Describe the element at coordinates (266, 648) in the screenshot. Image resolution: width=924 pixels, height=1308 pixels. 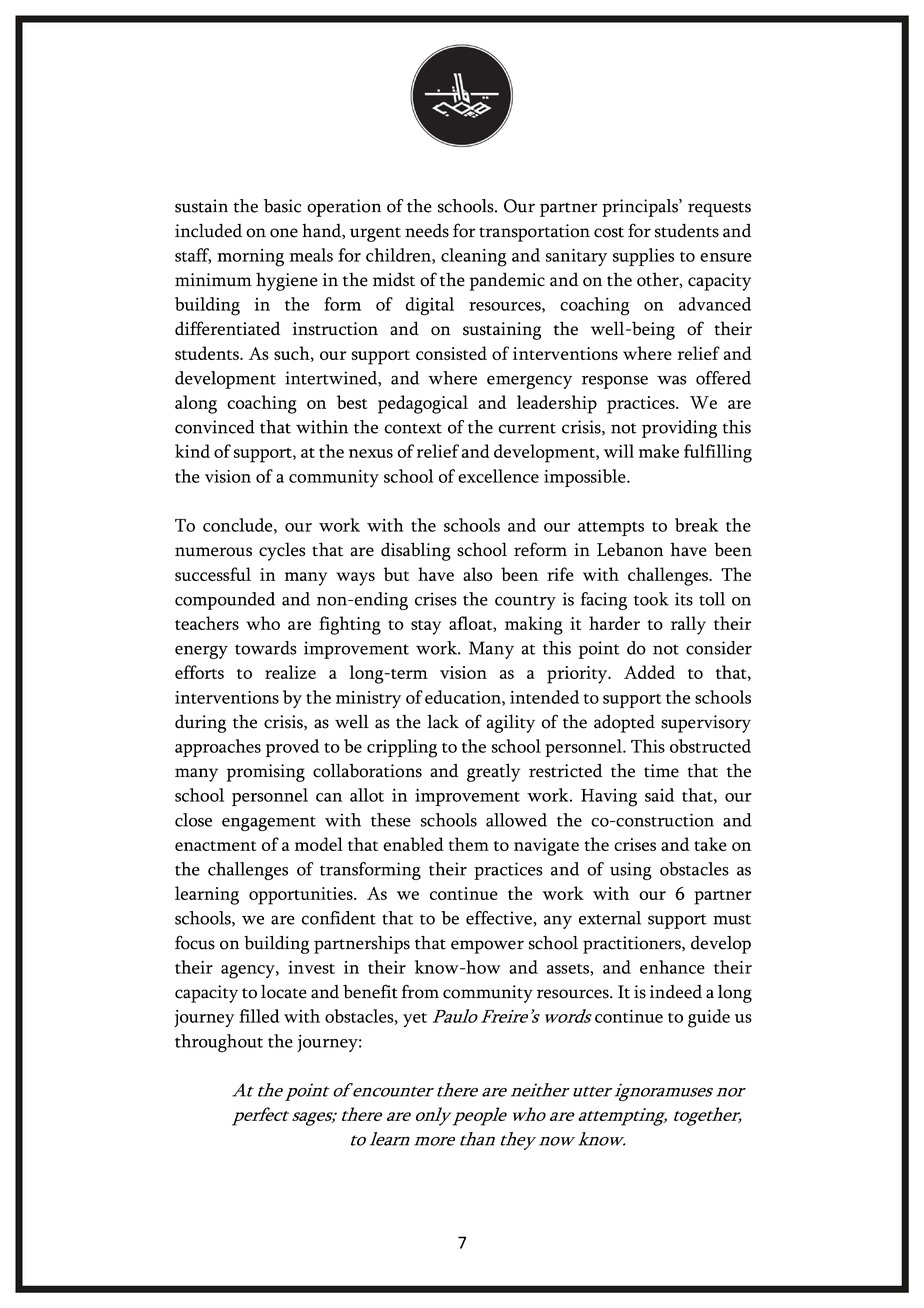
I see `towards` at that location.
